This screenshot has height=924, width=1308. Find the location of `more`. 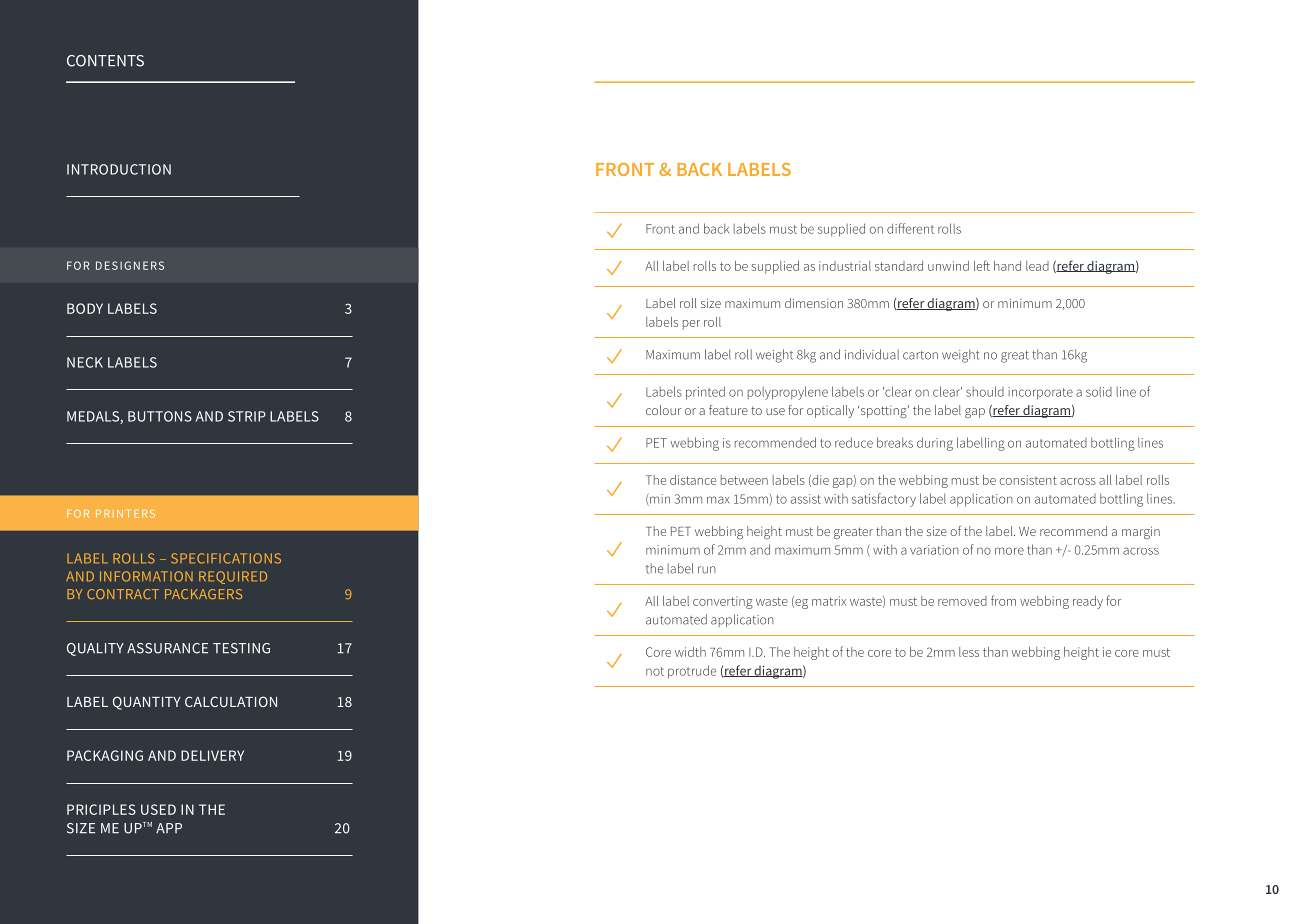

more is located at coordinates (1009, 551).
